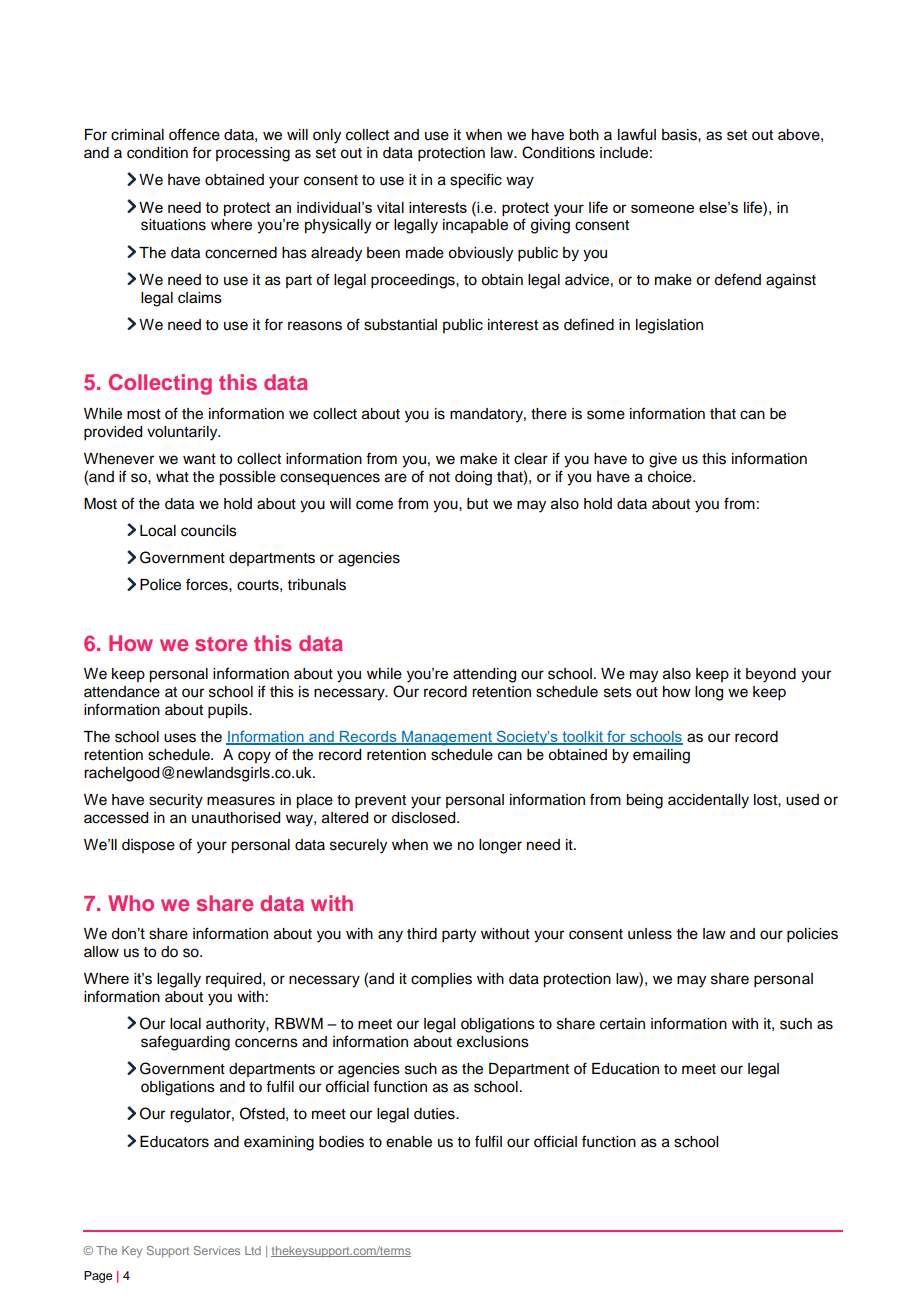 This screenshot has width=924, height=1309. What do you see at coordinates (439, 477) in the screenshot?
I see `not` at bounding box center [439, 477].
